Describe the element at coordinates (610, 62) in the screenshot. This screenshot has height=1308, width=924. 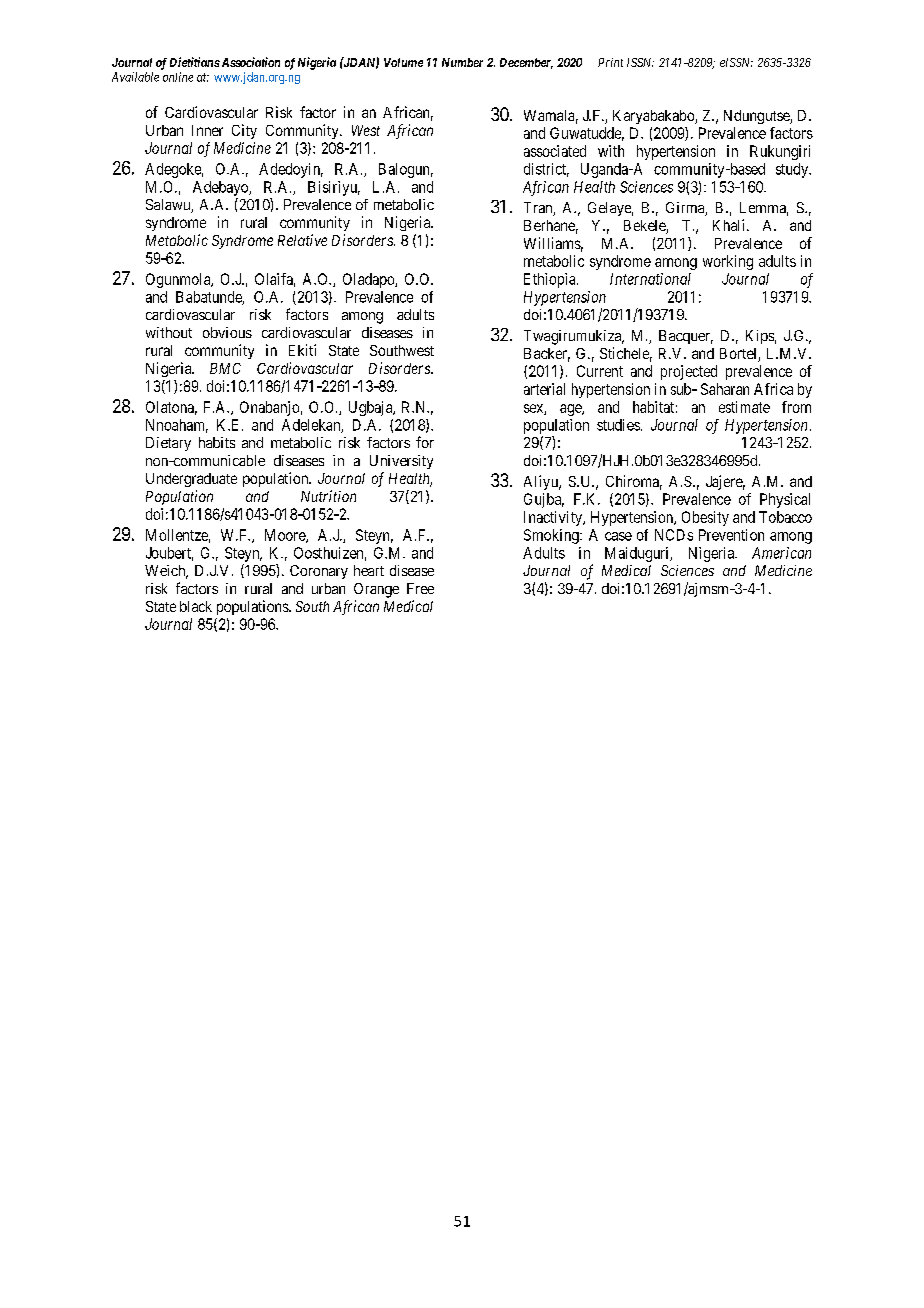
I see `Print` at that location.
